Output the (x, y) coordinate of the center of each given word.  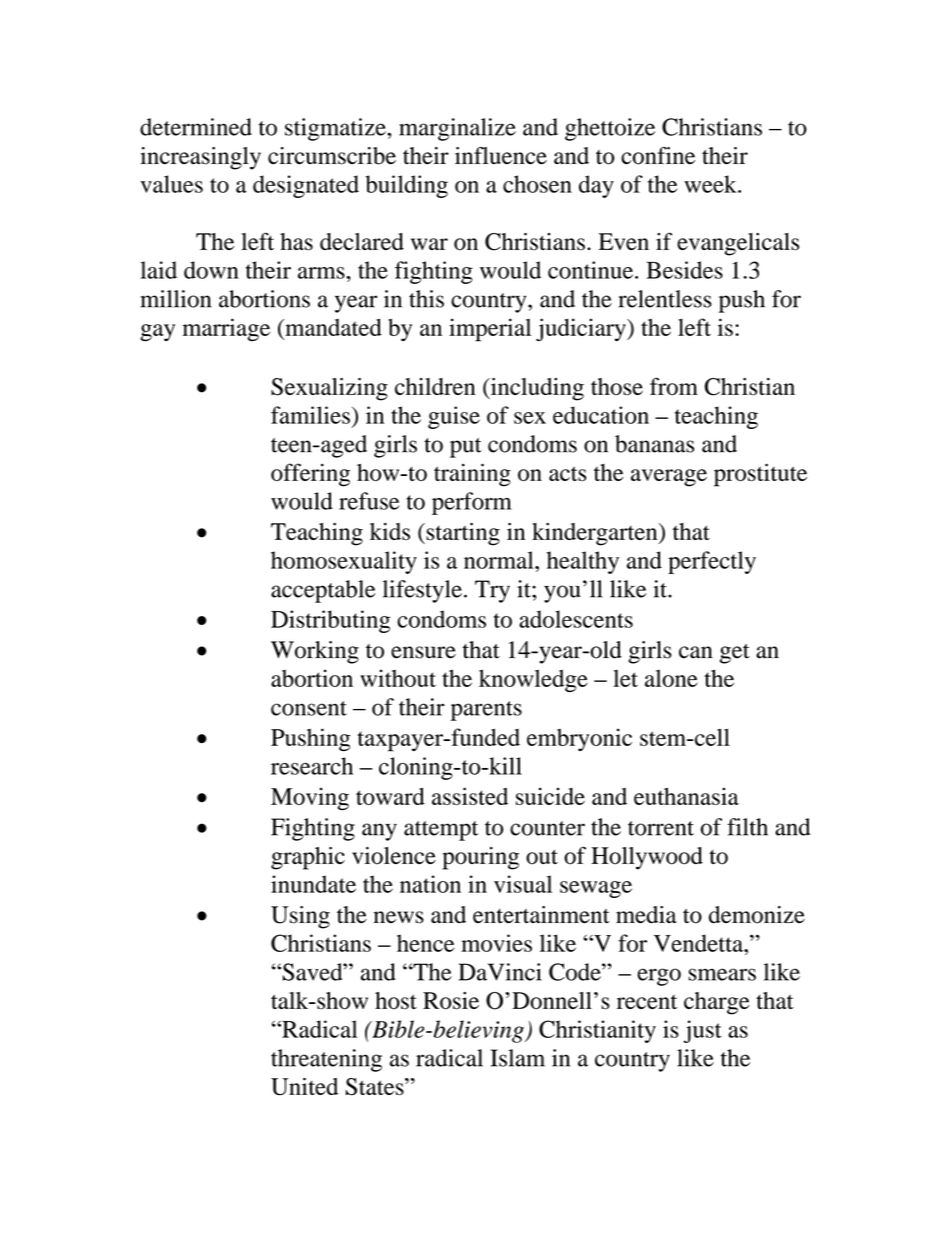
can (696, 652)
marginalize (457, 129)
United (304, 1086)
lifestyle (422, 591)
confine (658, 156)
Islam (518, 1058)
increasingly (200, 158)
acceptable (323, 591)
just (703, 1031)
